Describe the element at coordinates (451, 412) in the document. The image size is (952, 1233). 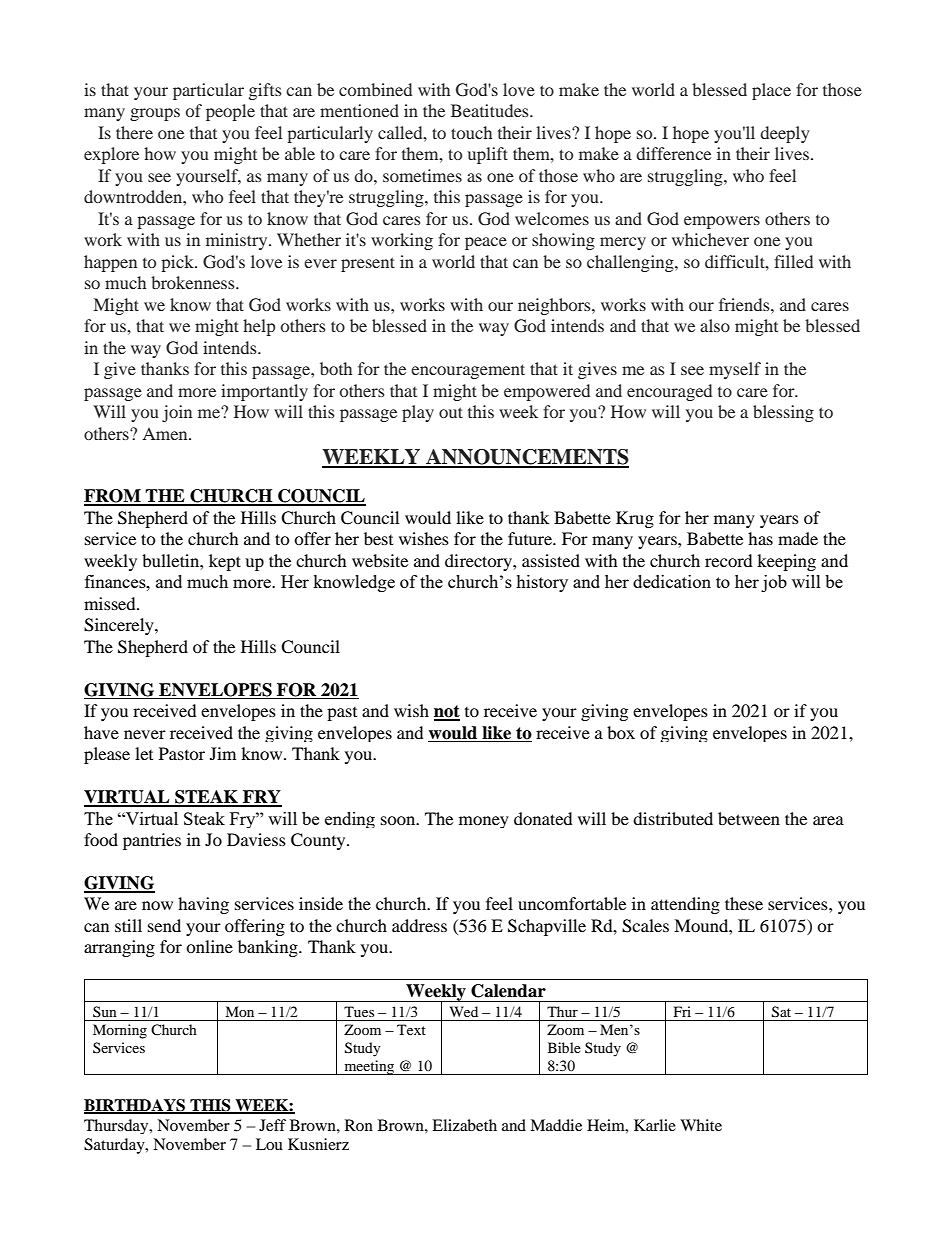
I see `out` at that location.
